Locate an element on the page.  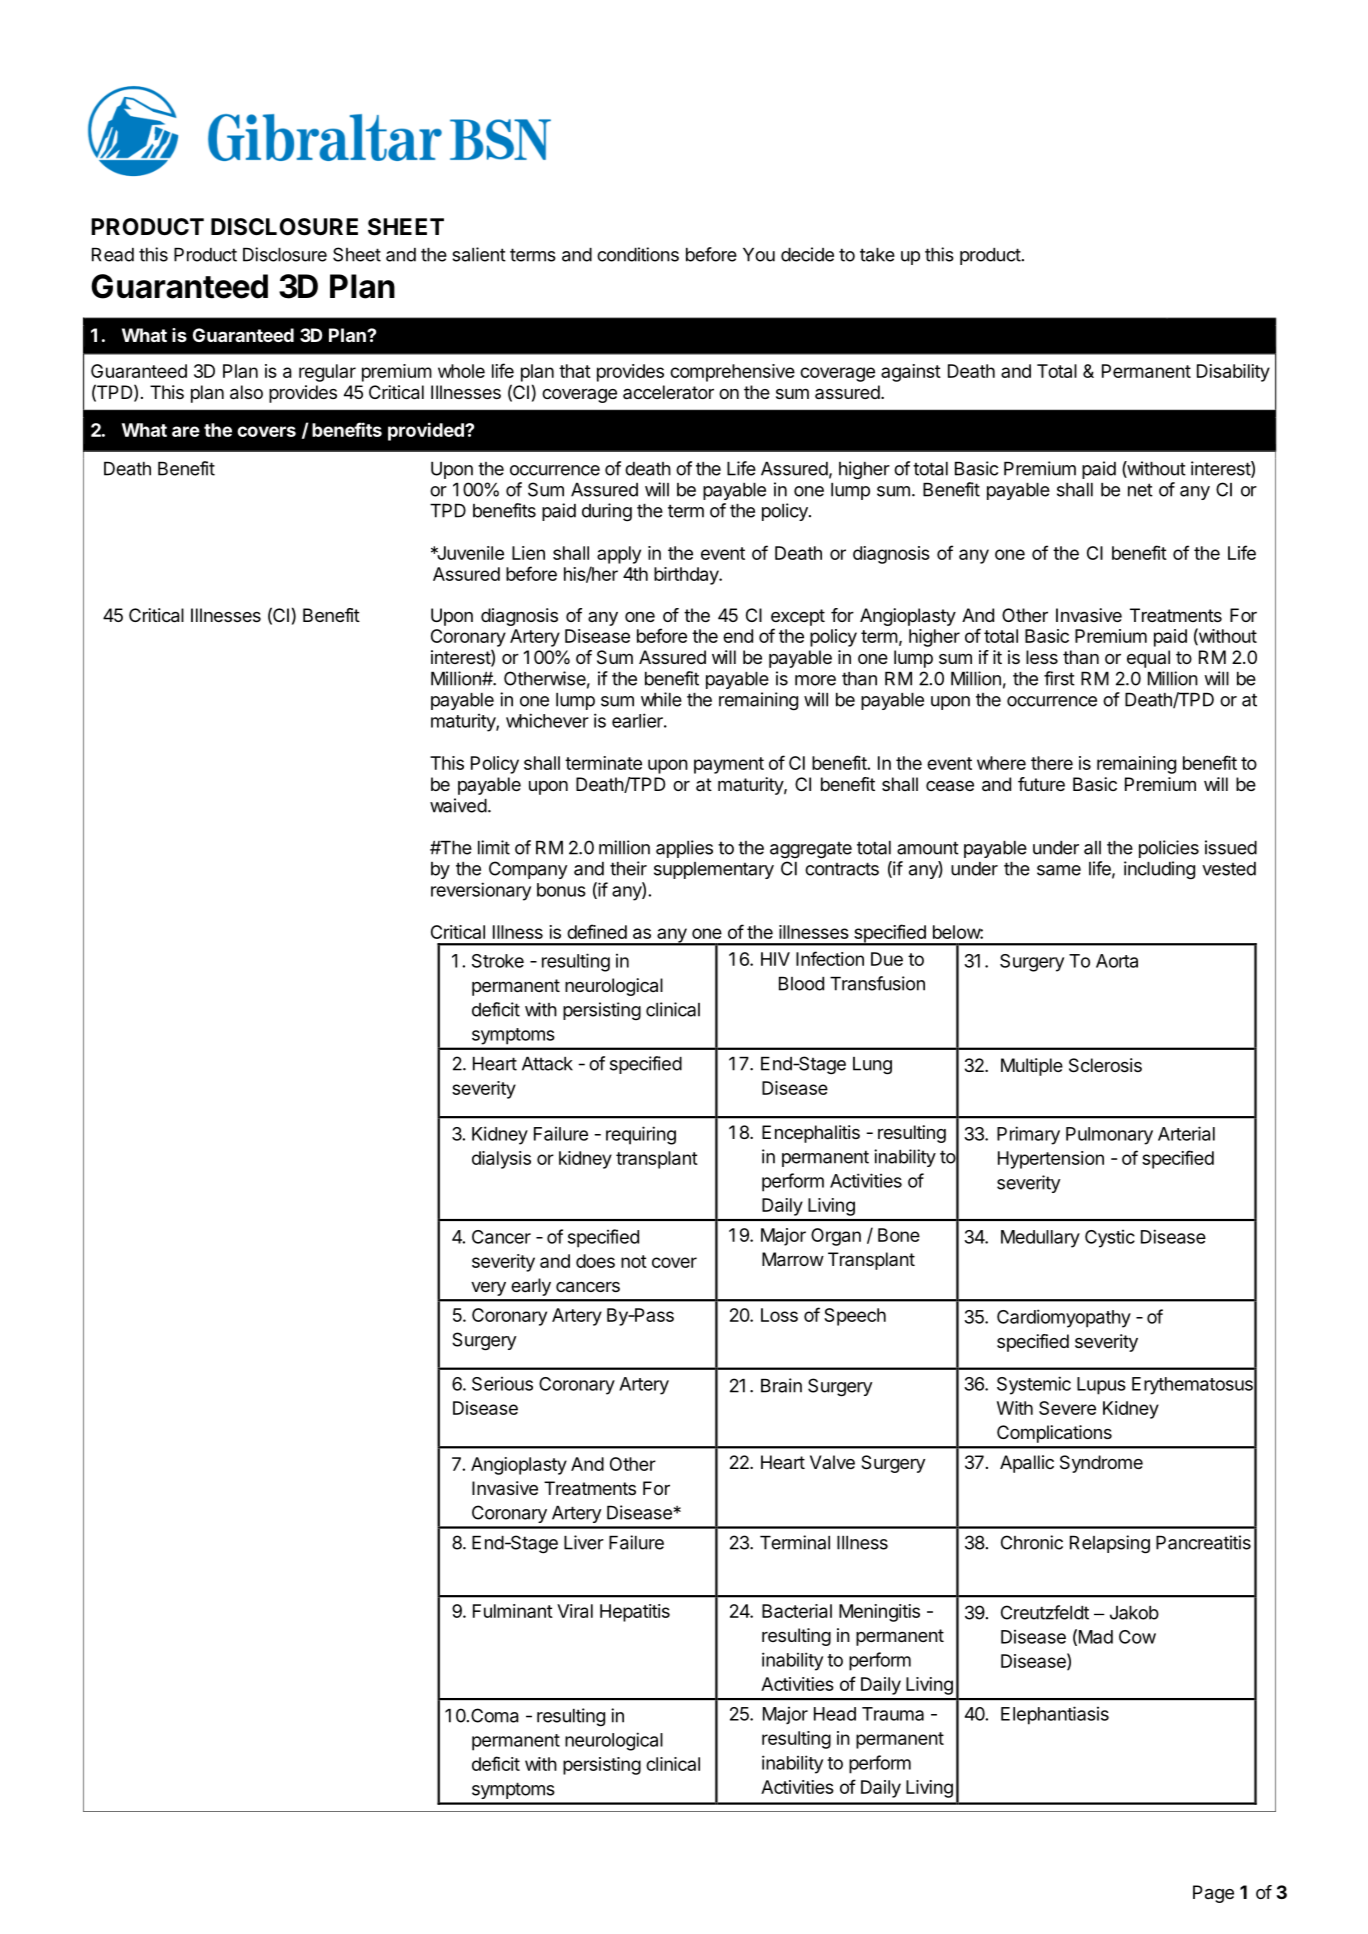
requiring is located at coordinates (641, 1135).
